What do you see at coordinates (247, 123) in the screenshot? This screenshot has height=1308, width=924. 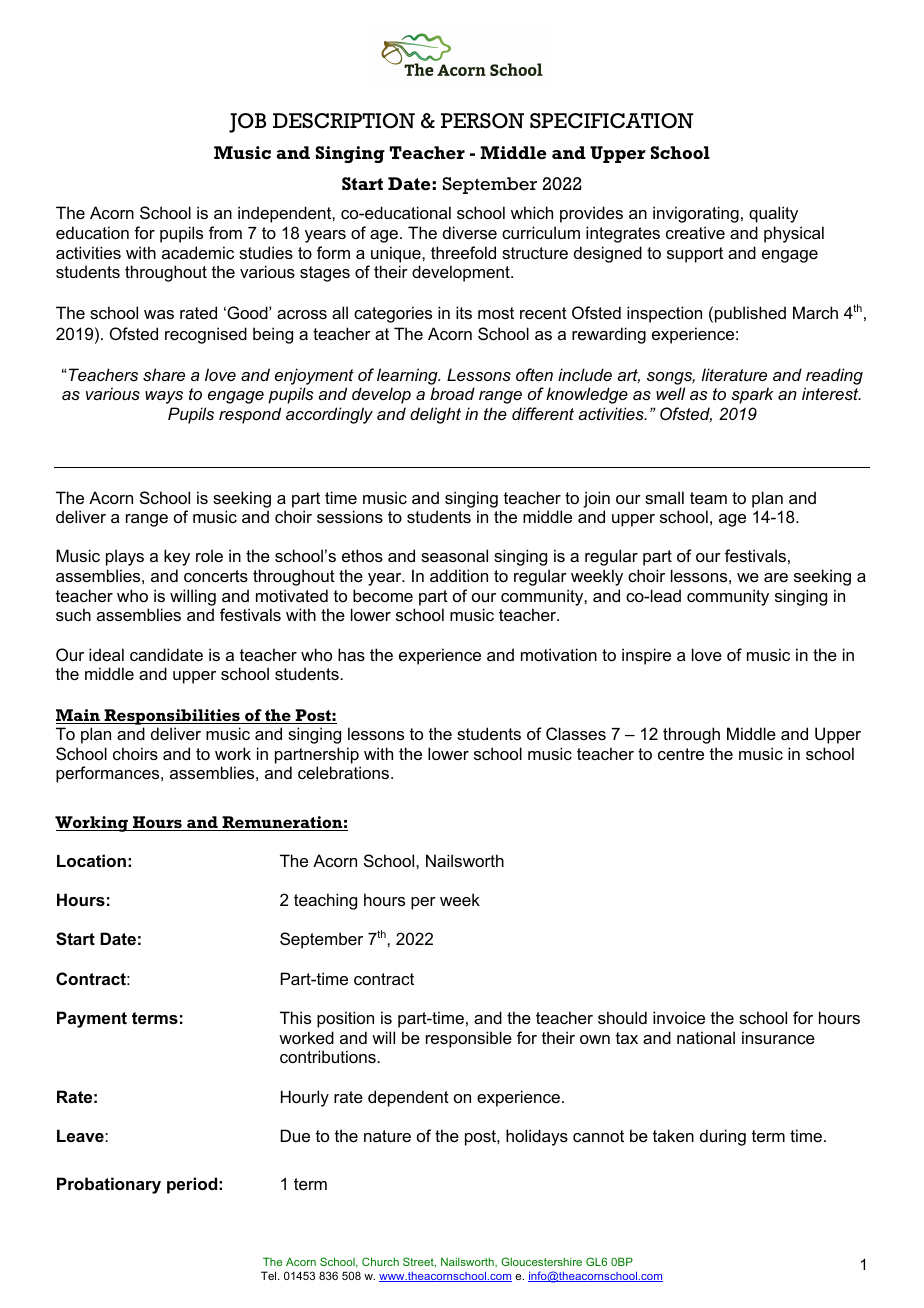 I see `JOB` at bounding box center [247, 123].
